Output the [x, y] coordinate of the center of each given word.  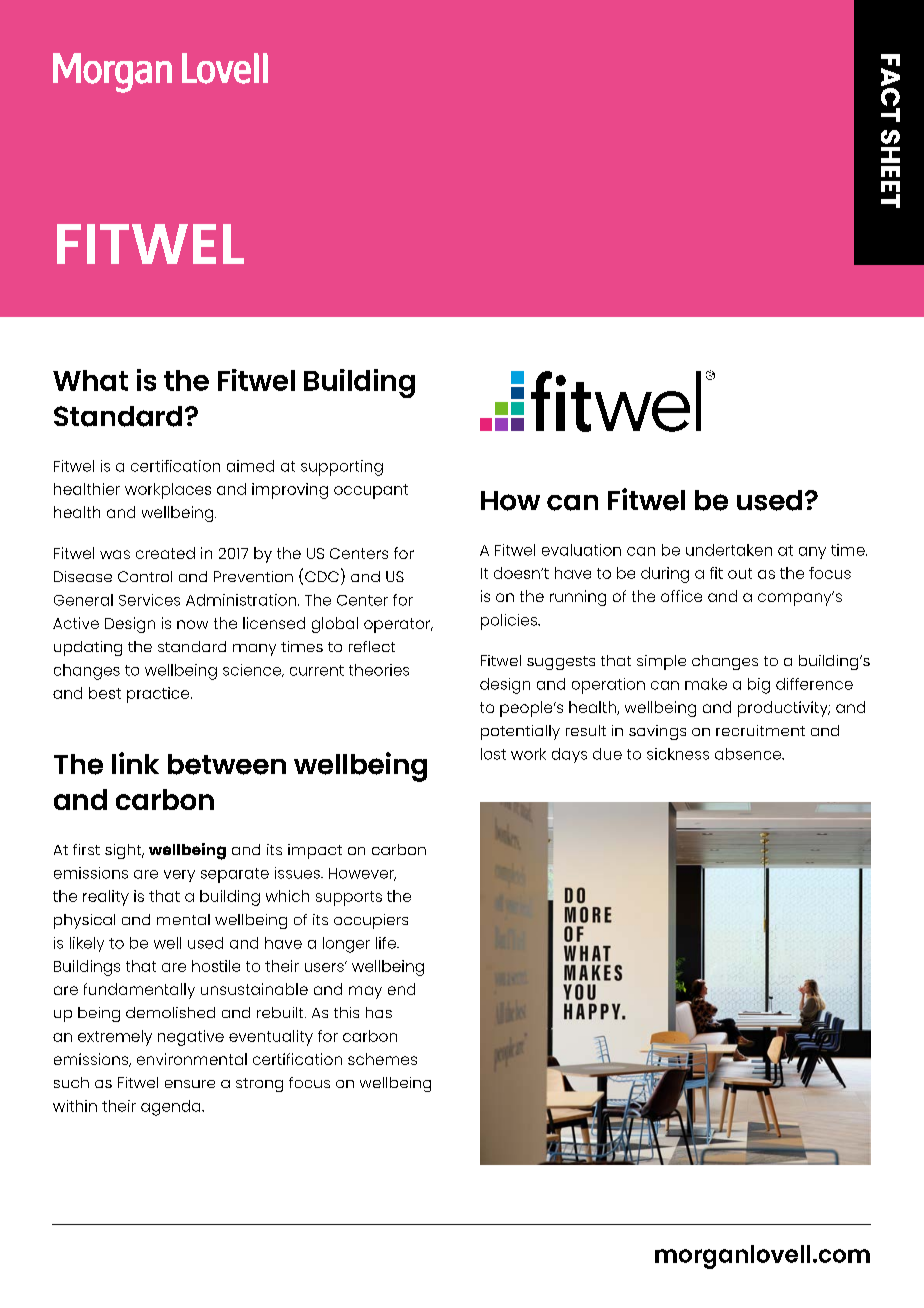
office [681, 596]
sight [124, 851]
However [362, 874]
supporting [342, 468]
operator [398, 625]
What [90, 380]
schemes [382, 1059]
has [379, 1012]
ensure [190, 1084]
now [192, 624]
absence [749, 754]
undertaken [729, 550]
